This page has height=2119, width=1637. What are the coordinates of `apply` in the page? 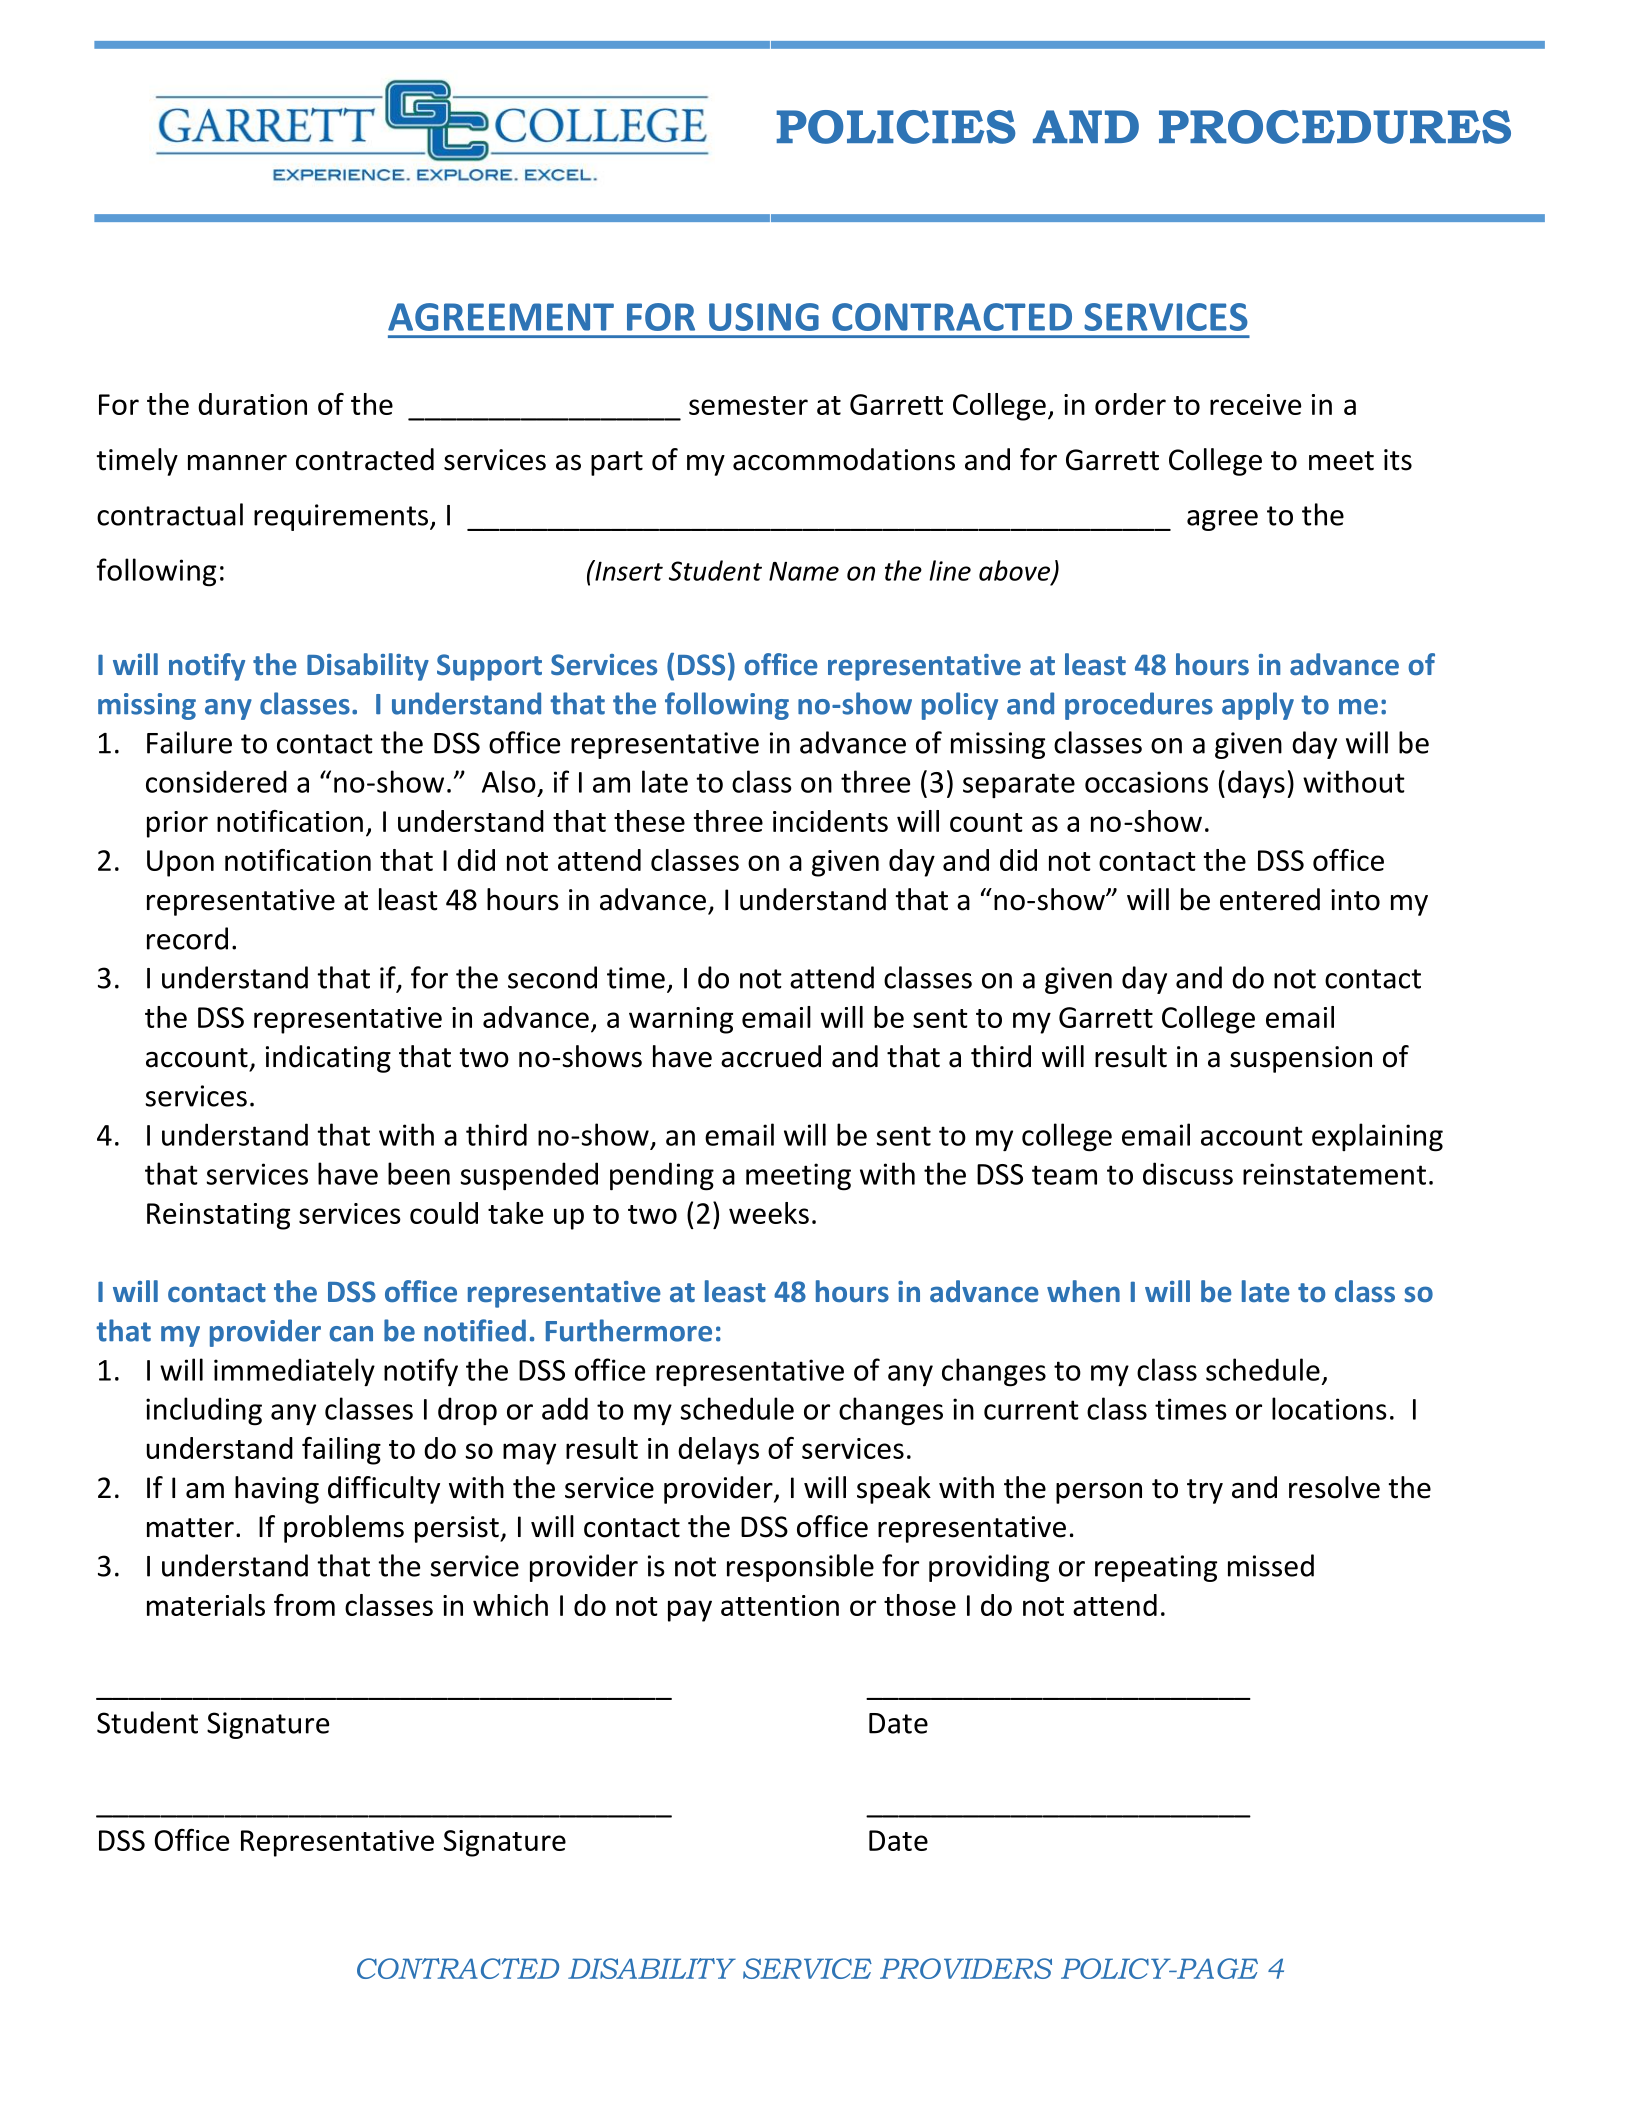 It's located at (1258, 706).
